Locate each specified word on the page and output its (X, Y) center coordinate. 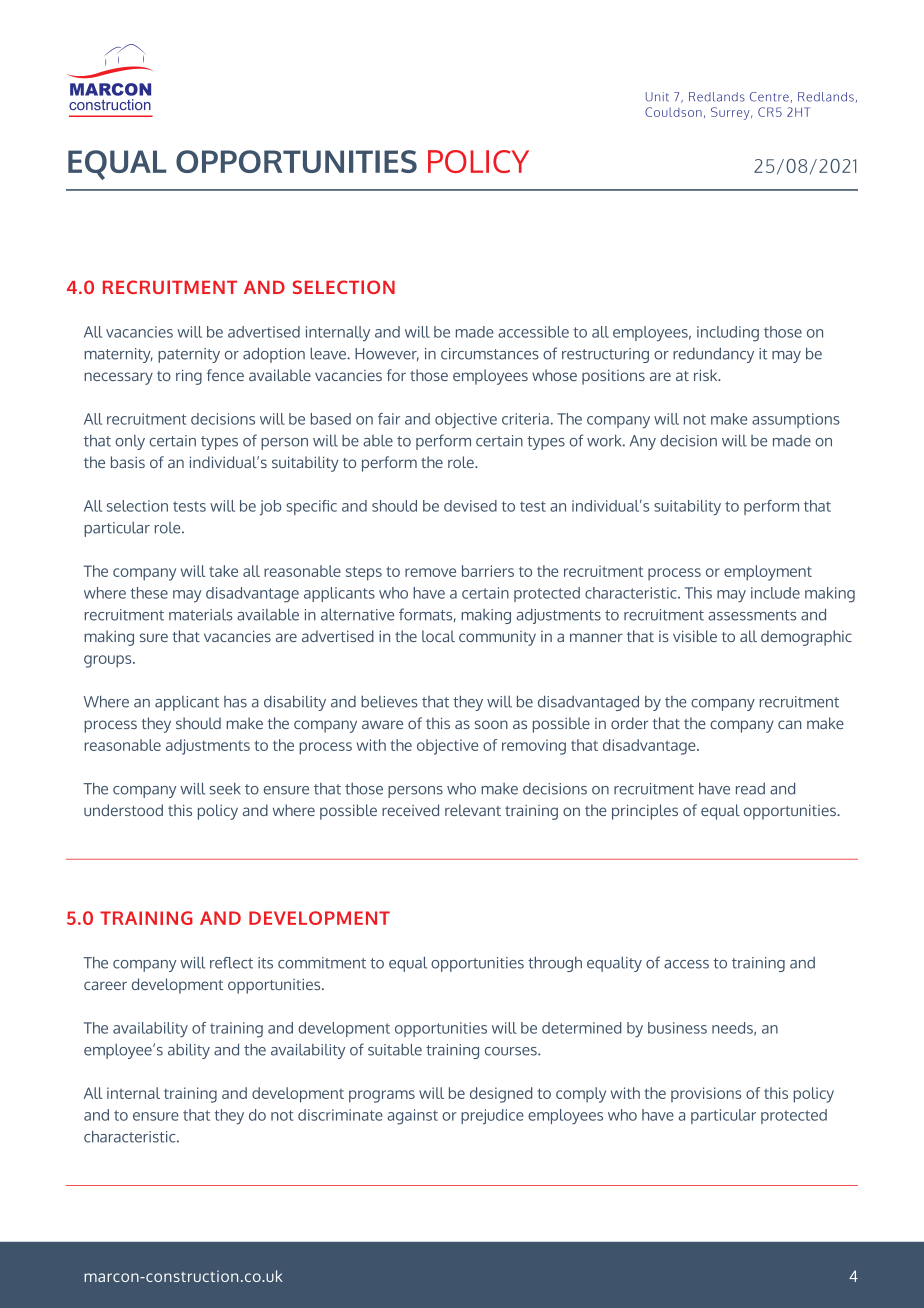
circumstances (490, 354)
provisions (706, 1094)
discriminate (340, 1115)
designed (501, 1095)
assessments (752, 615)
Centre (769, 97)
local (438, 636)
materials (201, 615)
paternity (189, 355)
